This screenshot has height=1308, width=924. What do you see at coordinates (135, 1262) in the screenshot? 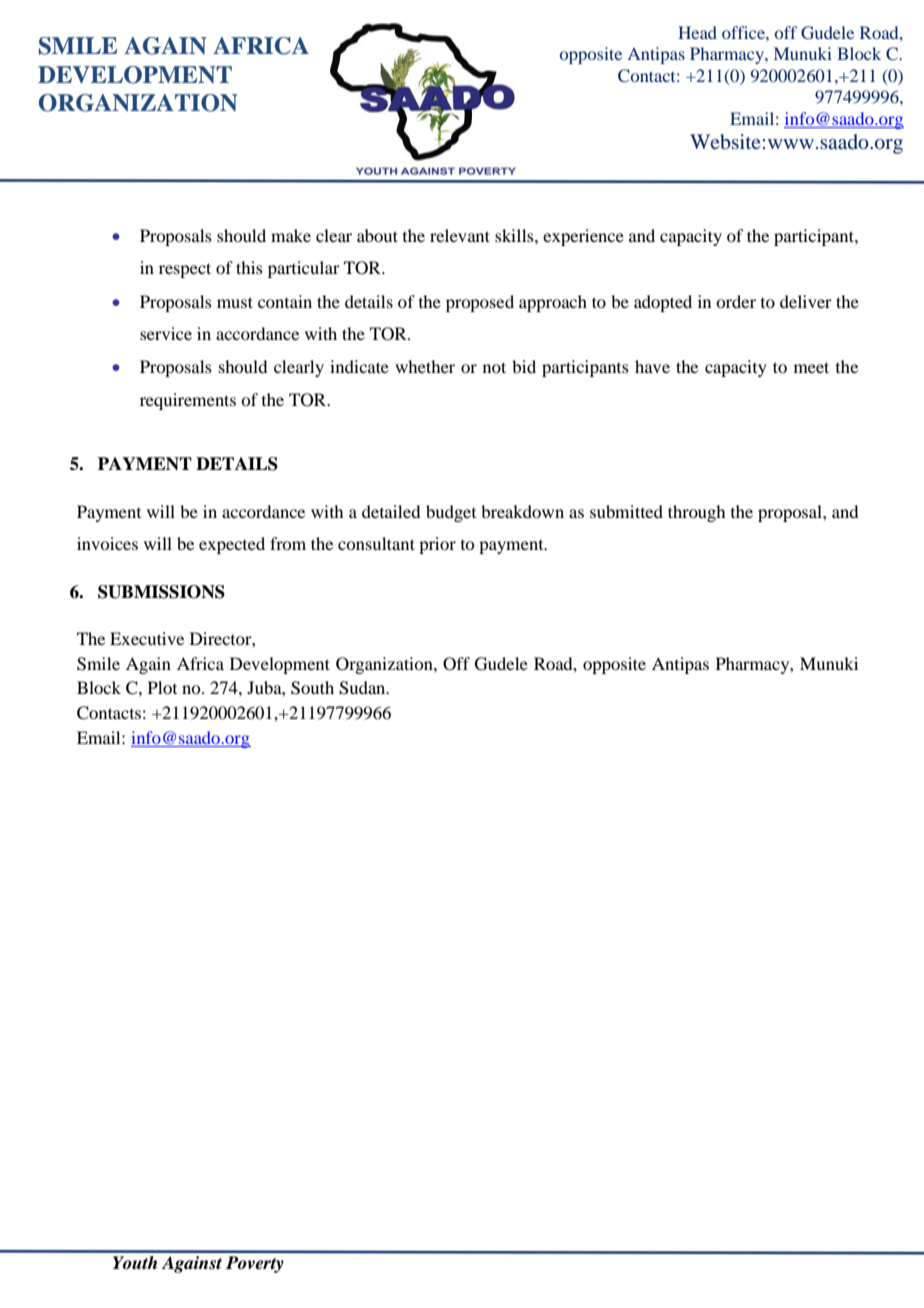
I see `Youth` at bounding box center [135, 1262].
